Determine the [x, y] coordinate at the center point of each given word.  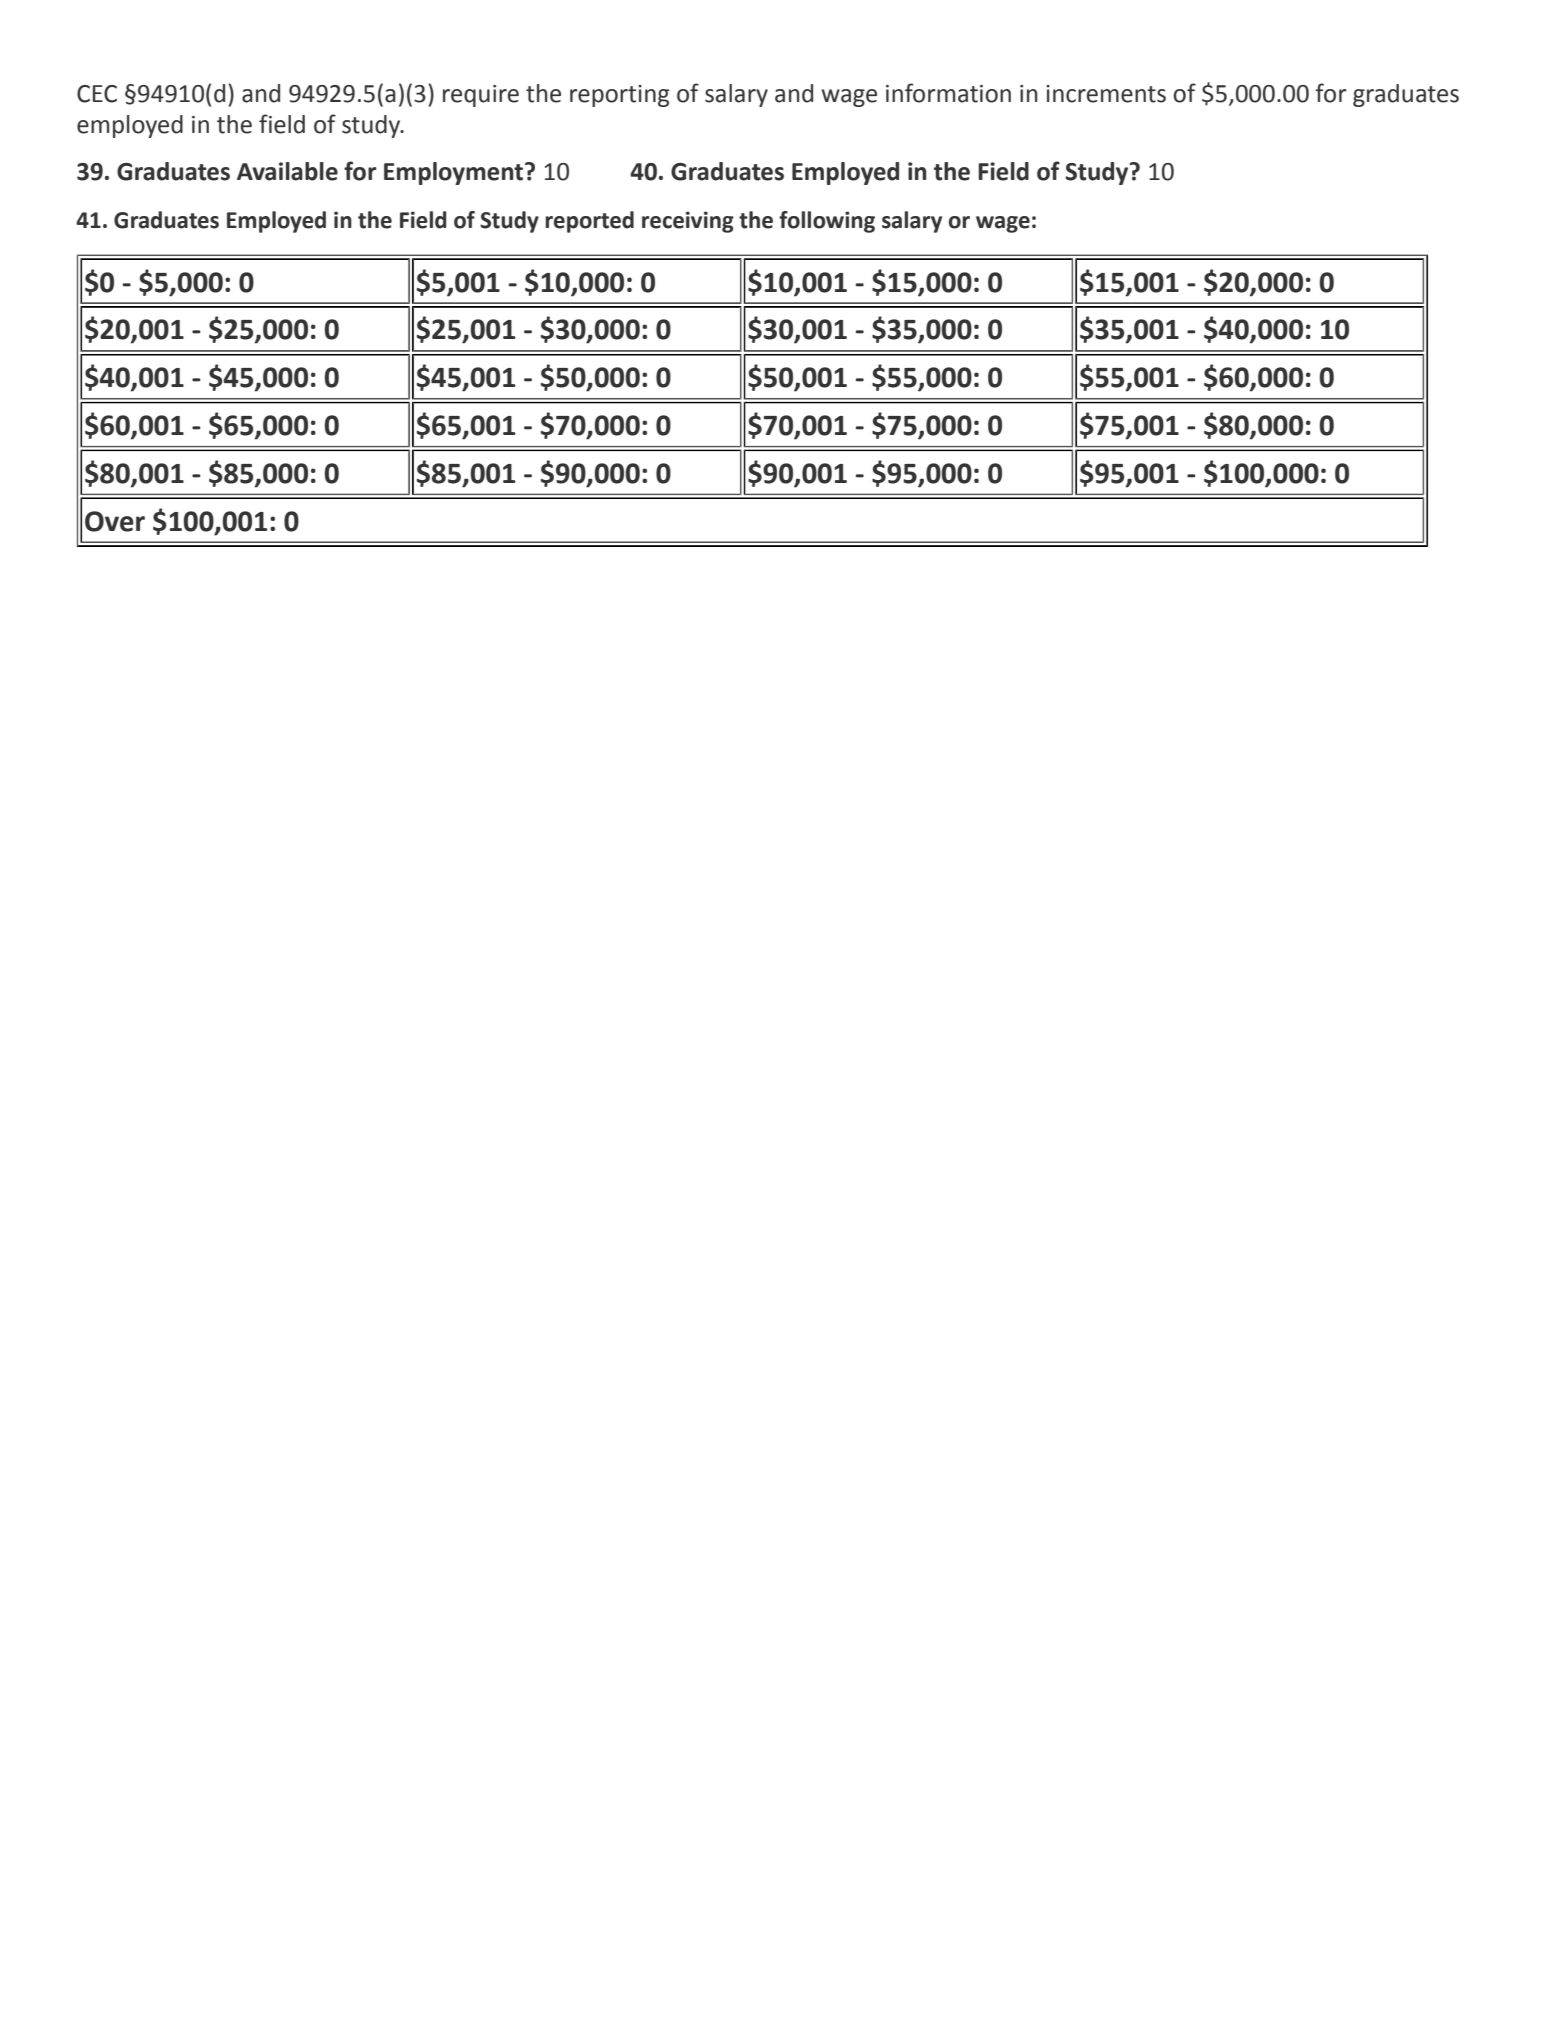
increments [1106, 94]
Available [287, 171]
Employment [455, 173]
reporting [619, 96]
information [948, 93]
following [827, 222]
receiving [688, 222]
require [481, 96]
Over [115, 521]
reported [589, 222]
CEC [97, 94]
